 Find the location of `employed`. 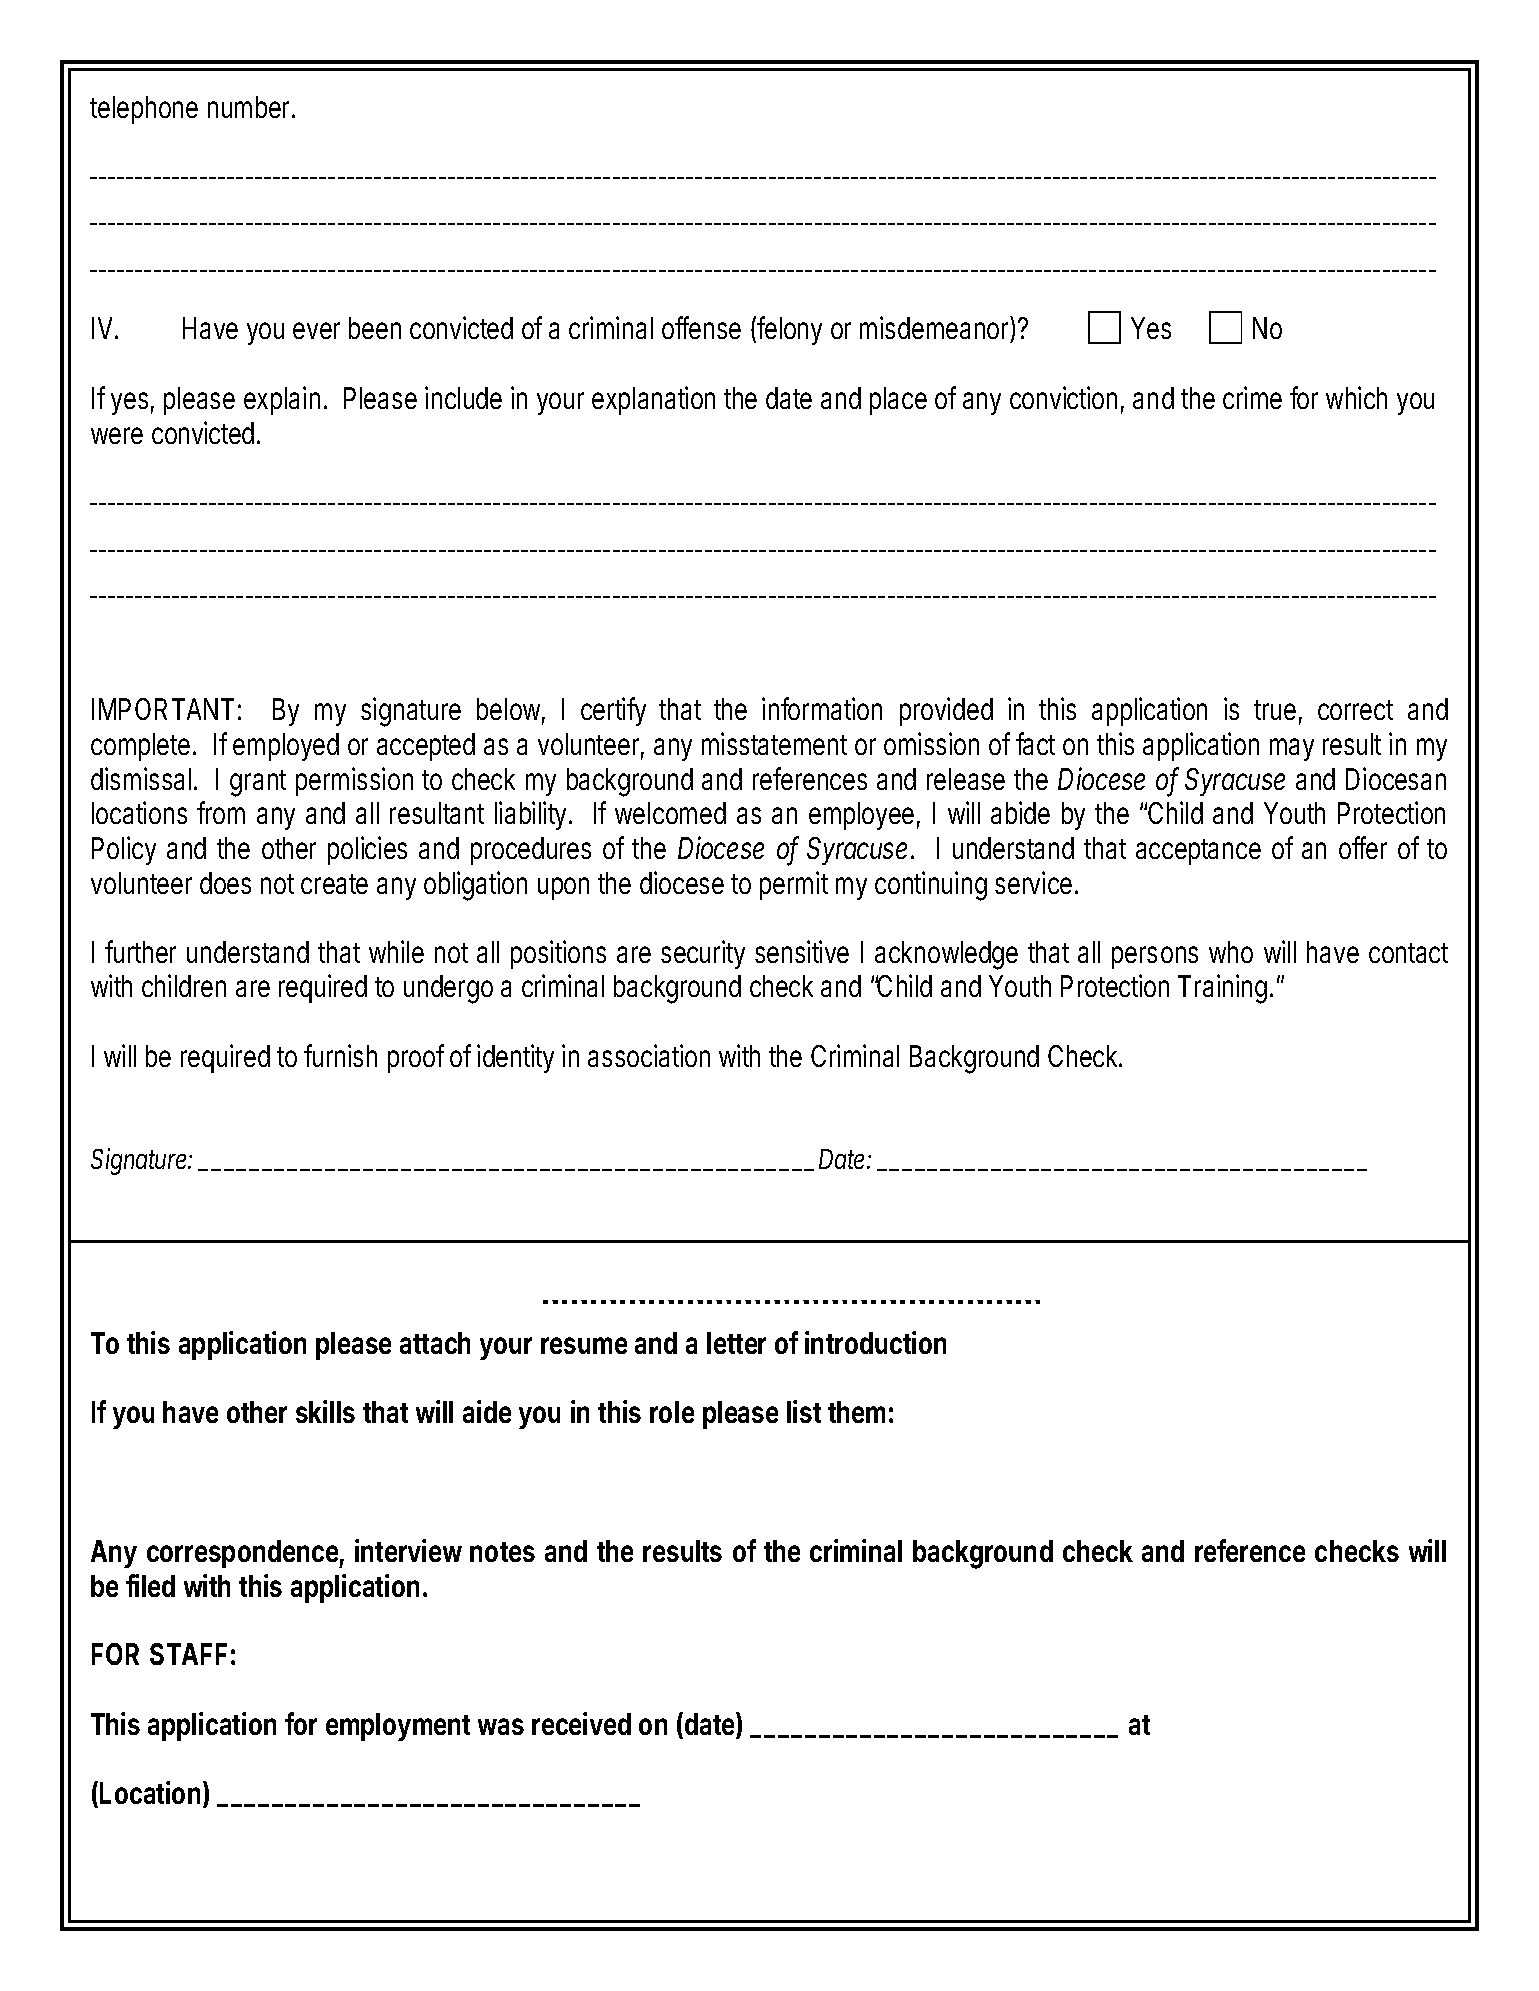

employed is located at coordinates (286, 747).
